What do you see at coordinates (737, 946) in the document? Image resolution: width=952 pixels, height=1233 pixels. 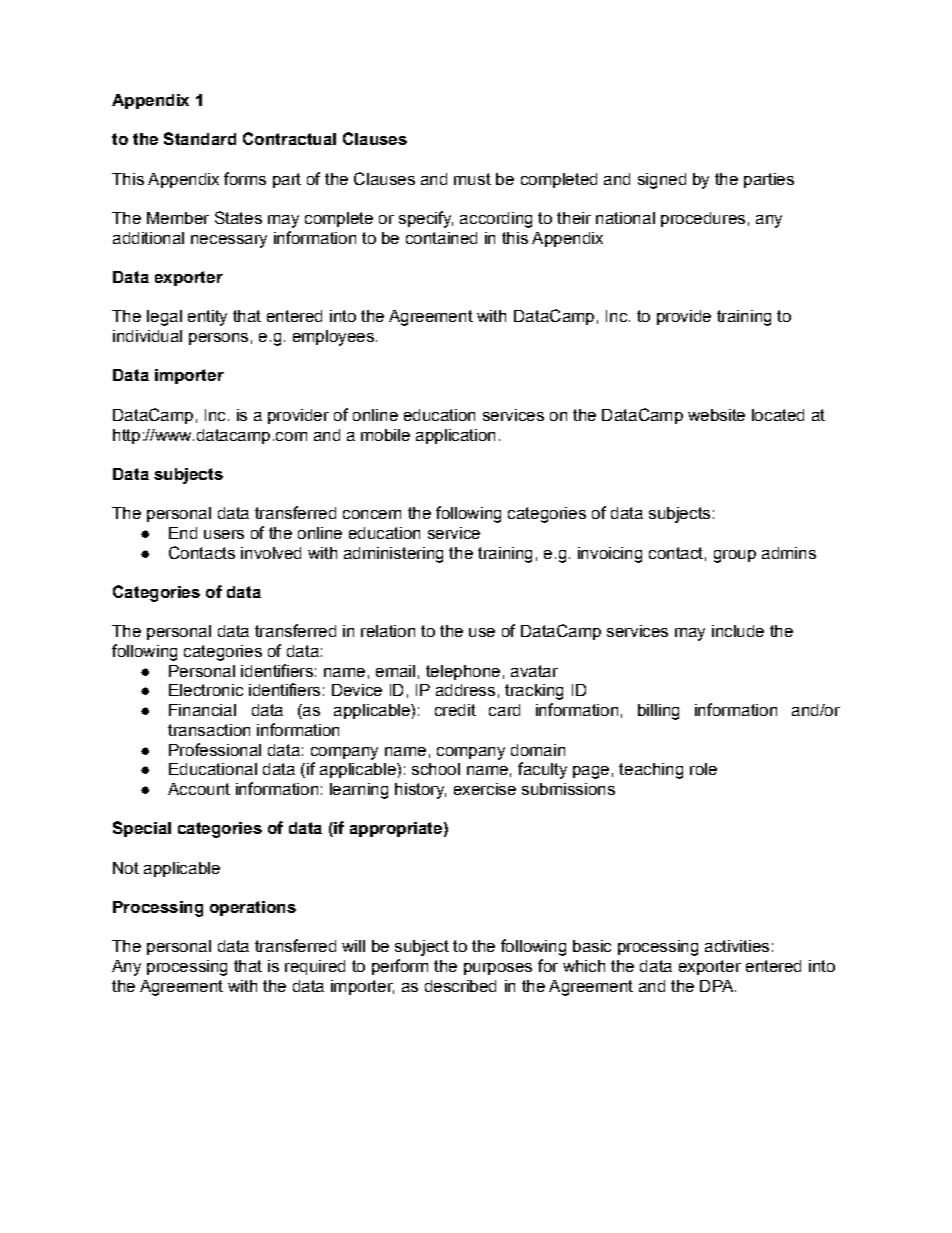 I see `activities` at bounding box center [737, 946].
